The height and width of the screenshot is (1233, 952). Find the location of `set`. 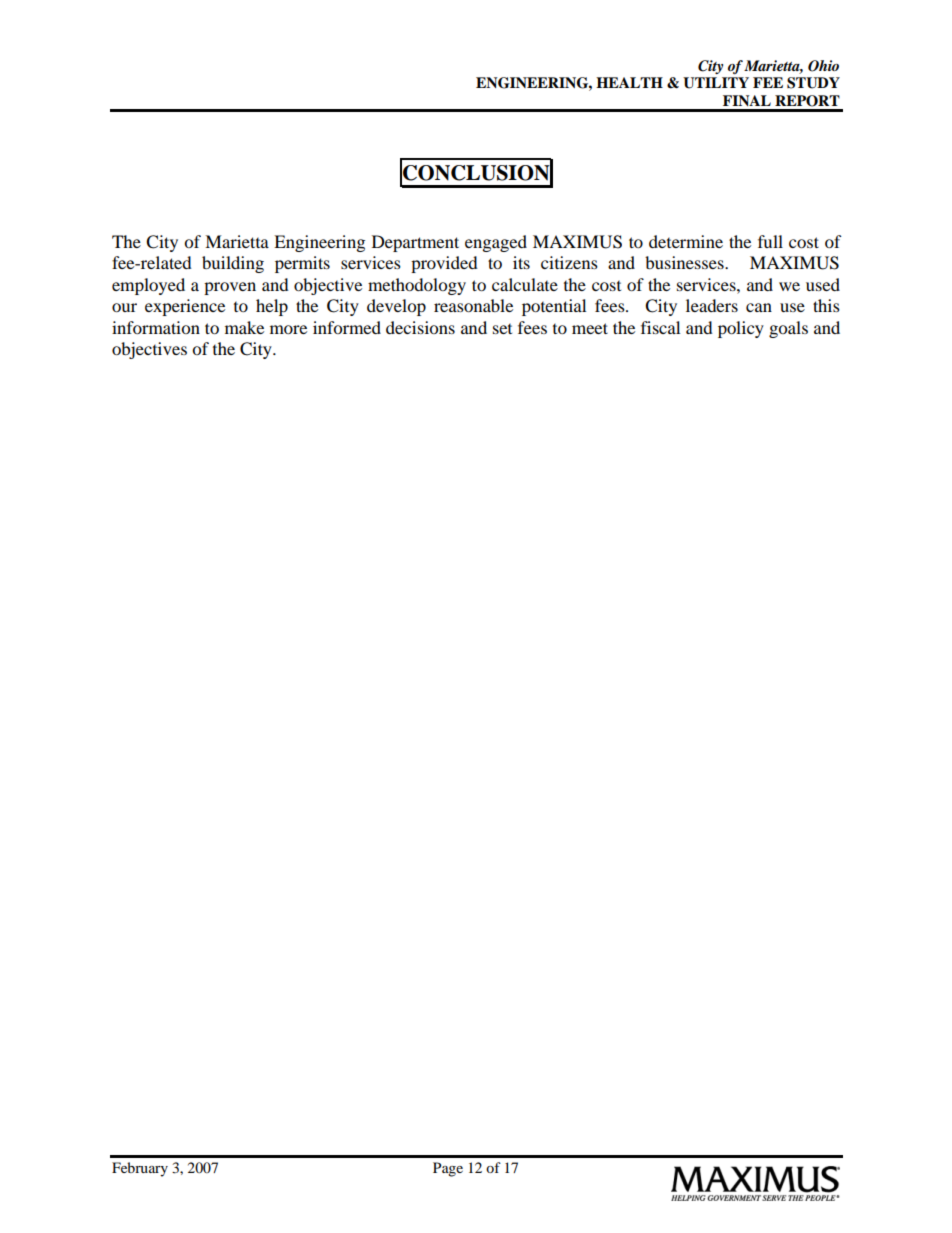

set is located at coordinates (502, 329).
